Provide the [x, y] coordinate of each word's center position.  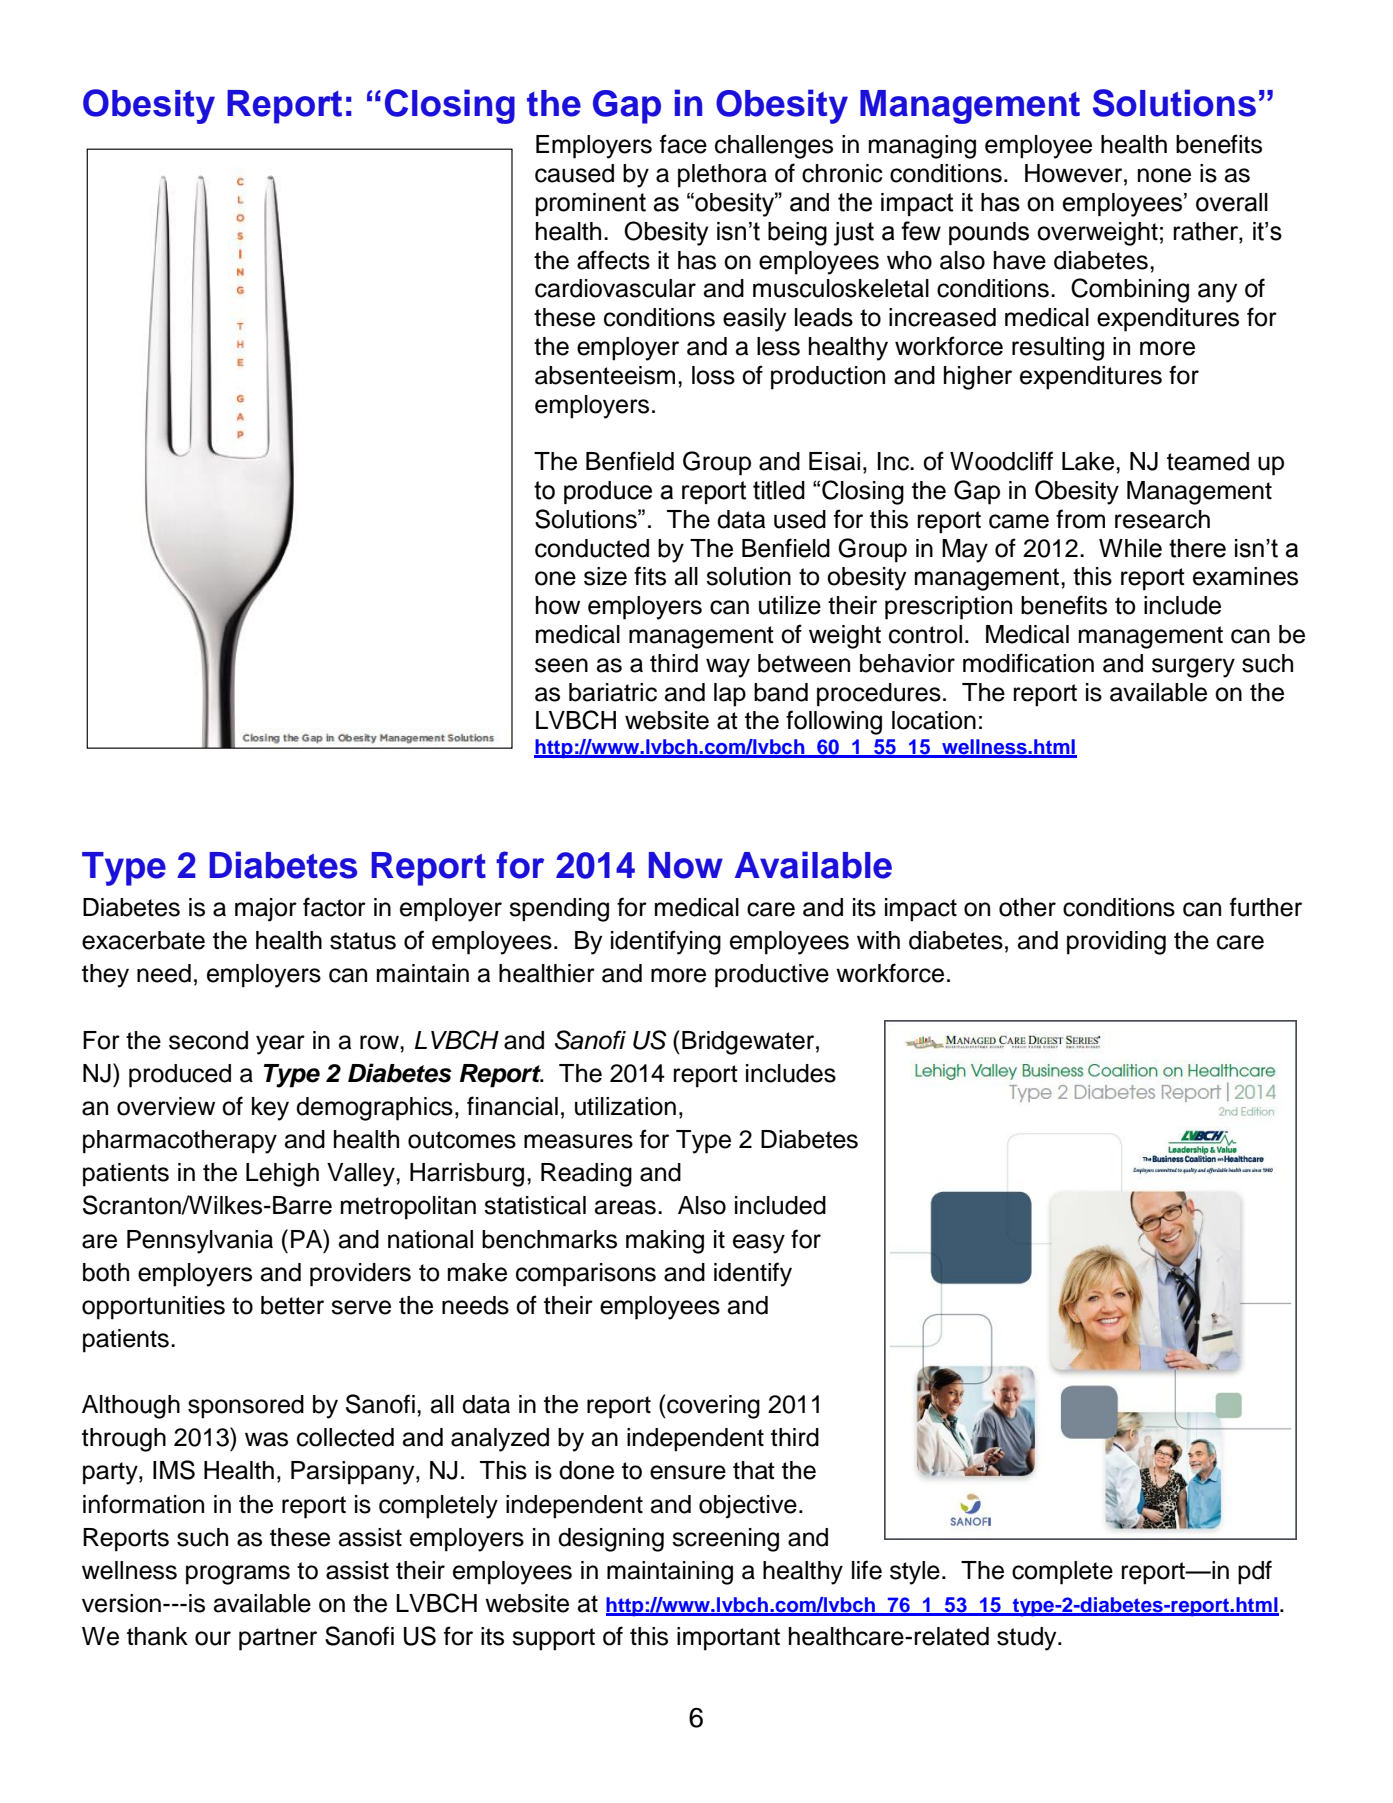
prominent [591, 204]
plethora [722, 176]
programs [238, 1575]
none [1164, 175]
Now [686, 865]
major [266, 910]
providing [1116, 943]
